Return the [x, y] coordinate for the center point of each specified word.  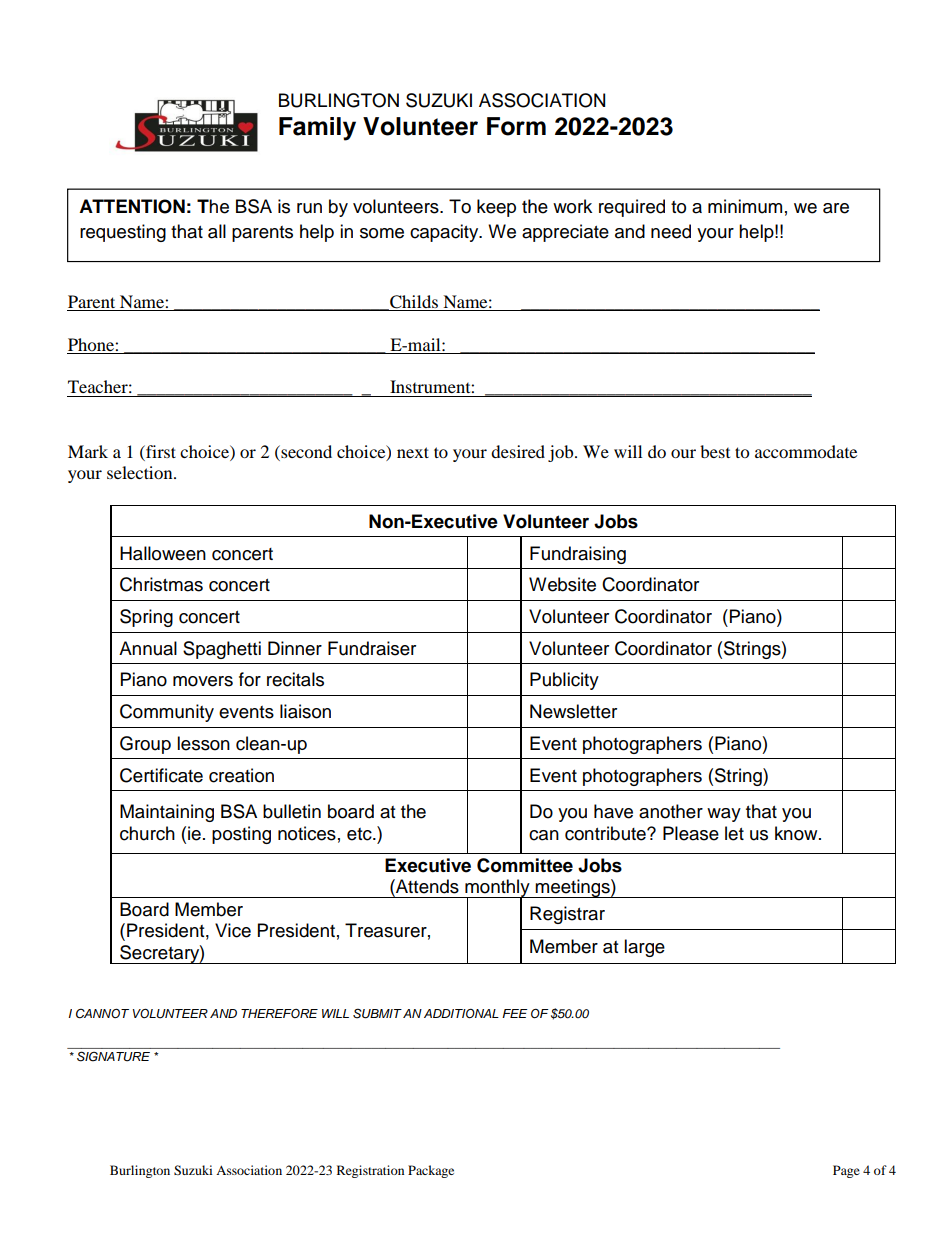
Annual [148, 648]
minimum [745, 206]
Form [516, 126]
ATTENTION [132, 206]
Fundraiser [372, 648]
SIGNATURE [113, 1056]
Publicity [564, 681]
